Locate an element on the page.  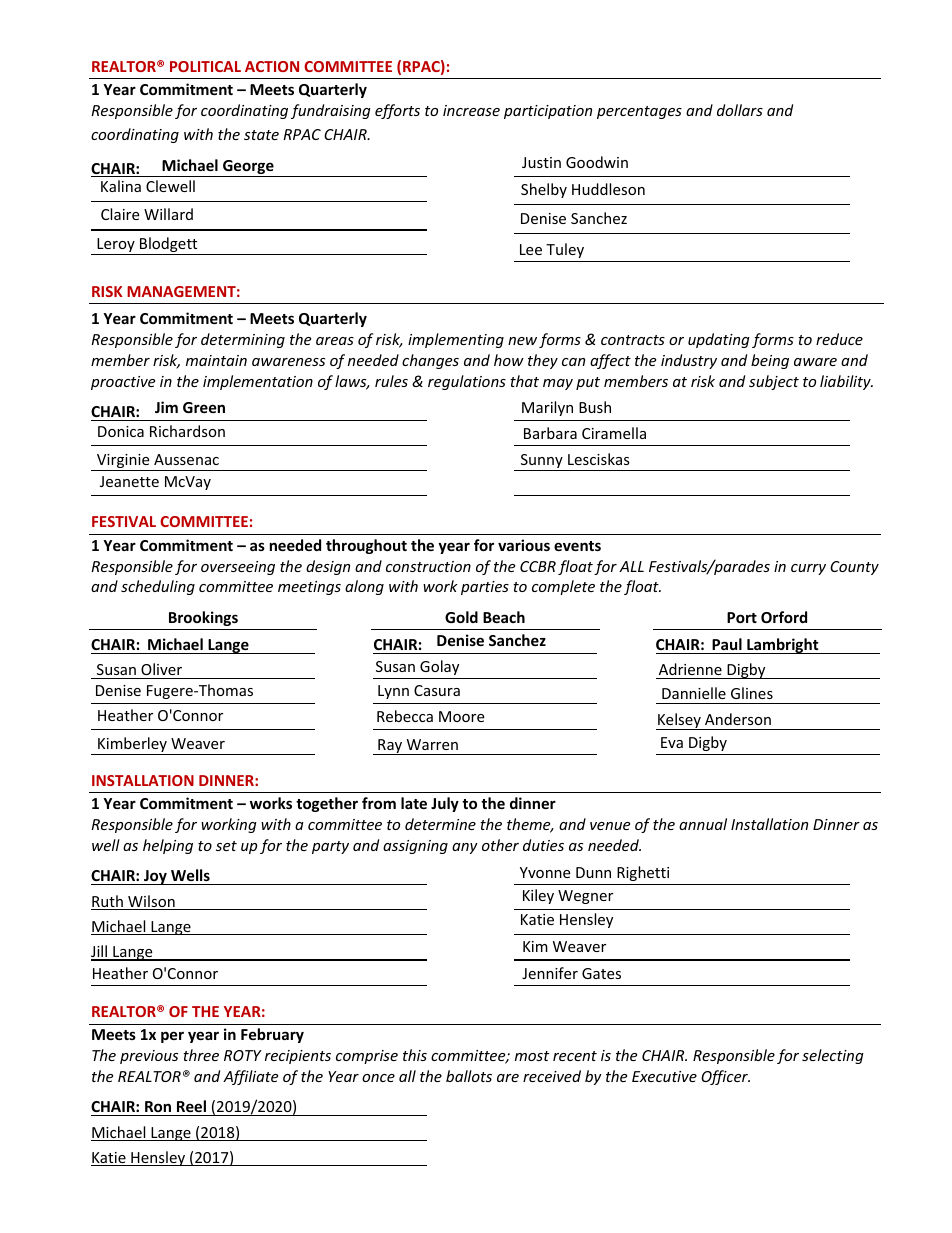
parties is located at coordinates (485, 588).
